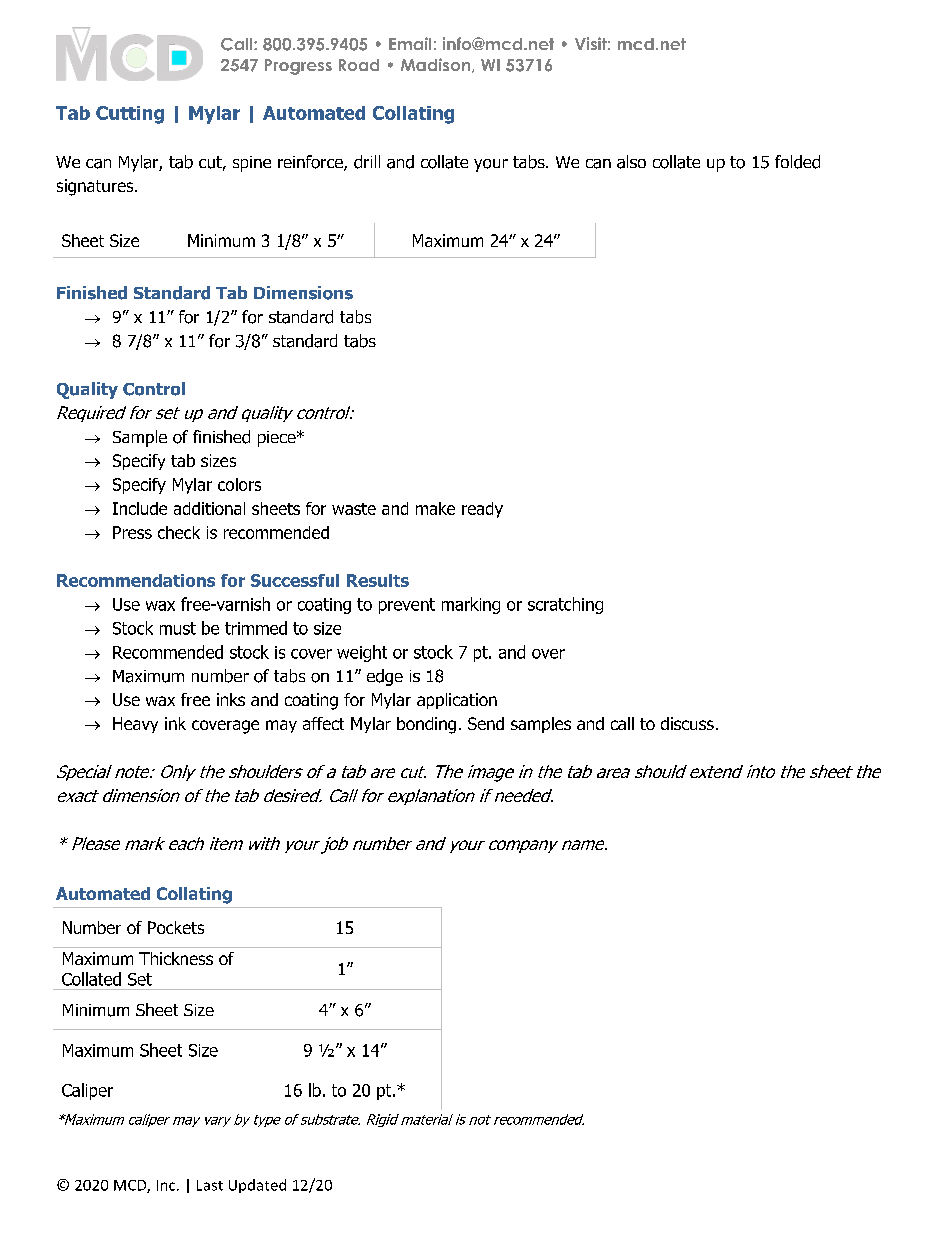  What do you see at coordinates (631, 162) in the document?
I see `also` at bounding box center [631, 162].
